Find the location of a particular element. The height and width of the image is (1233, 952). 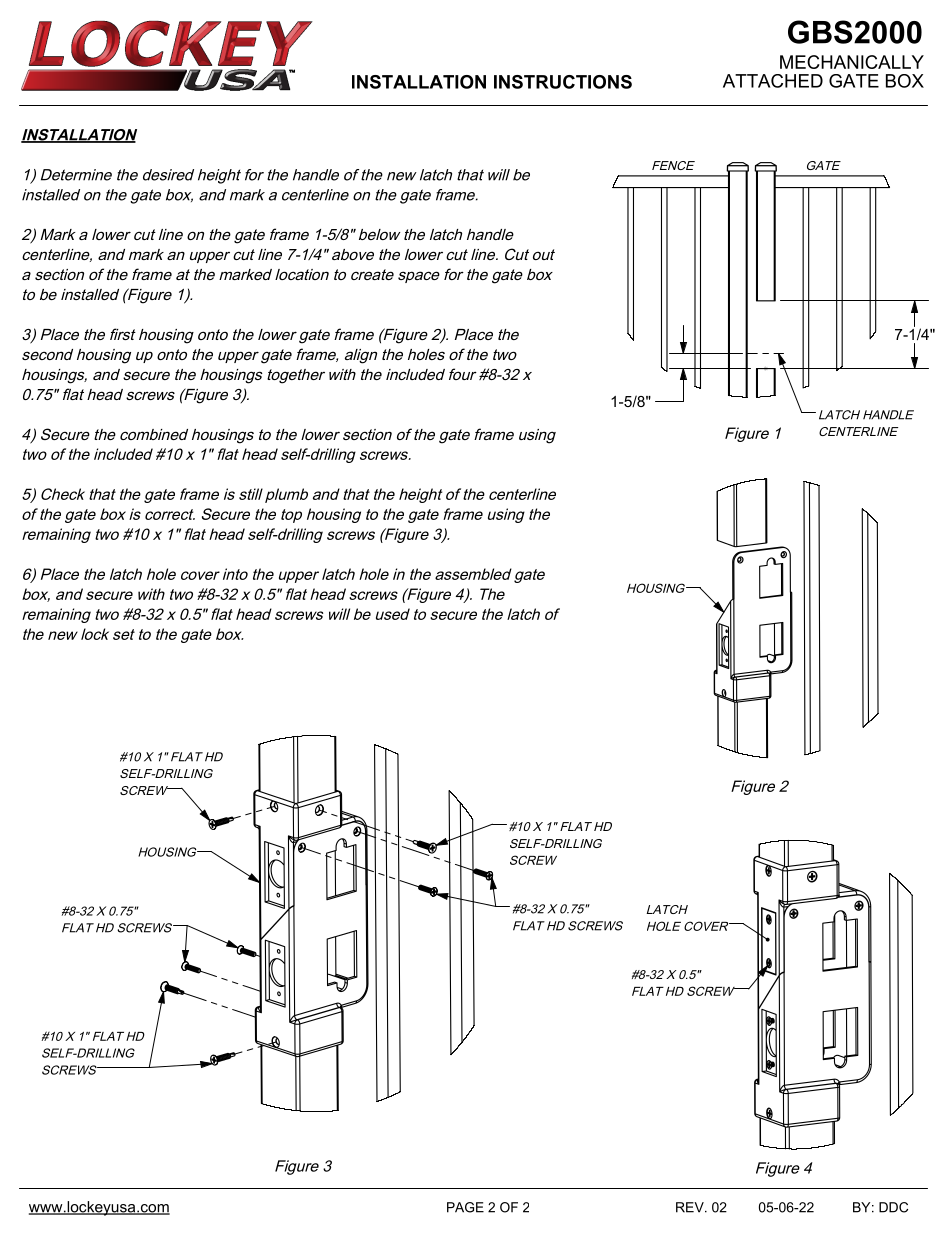

PAGE is located at coordinates (465, 1207).
